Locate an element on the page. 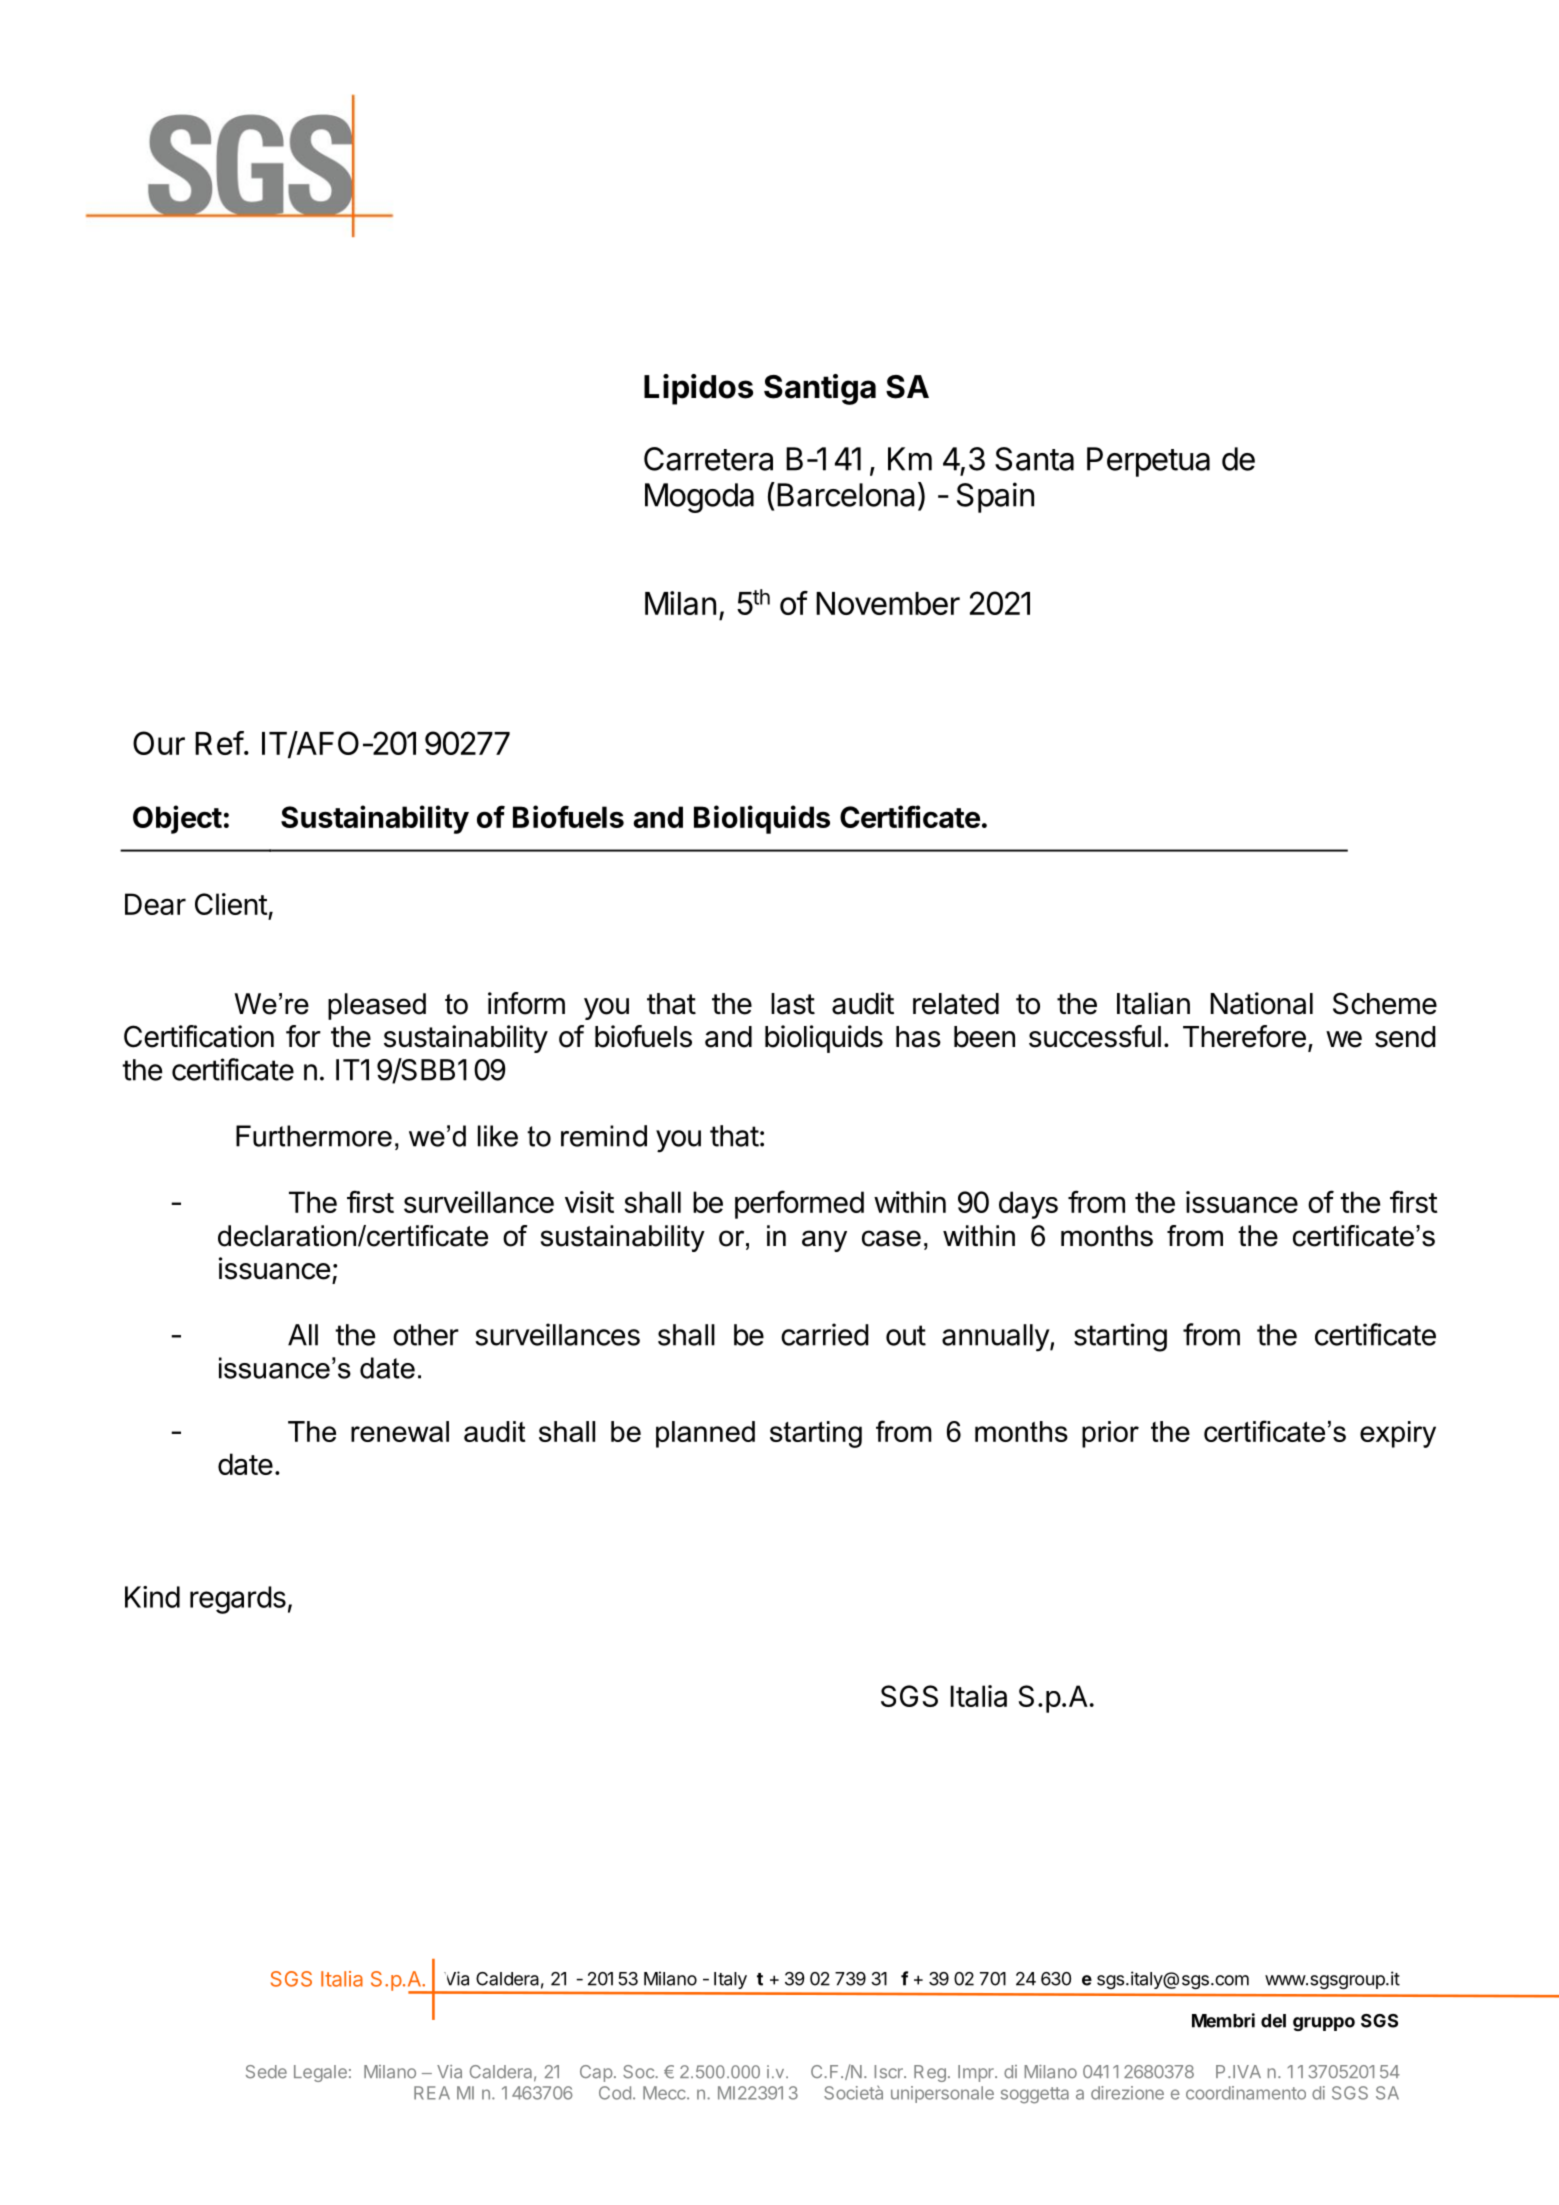  other is located at coordinates (426, 1335).
